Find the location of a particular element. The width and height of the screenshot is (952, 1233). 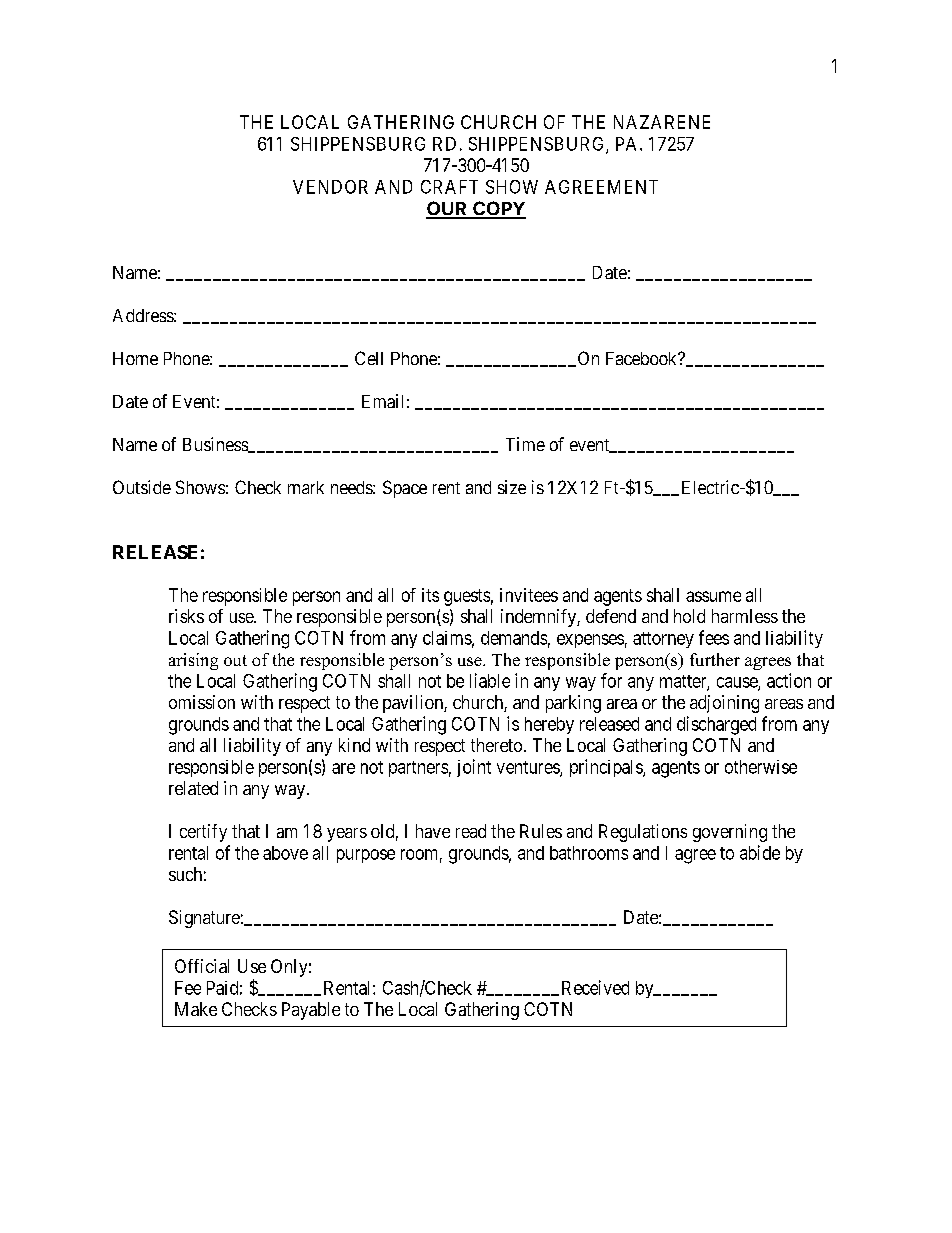

Official is located at coordinates (202, 966).
